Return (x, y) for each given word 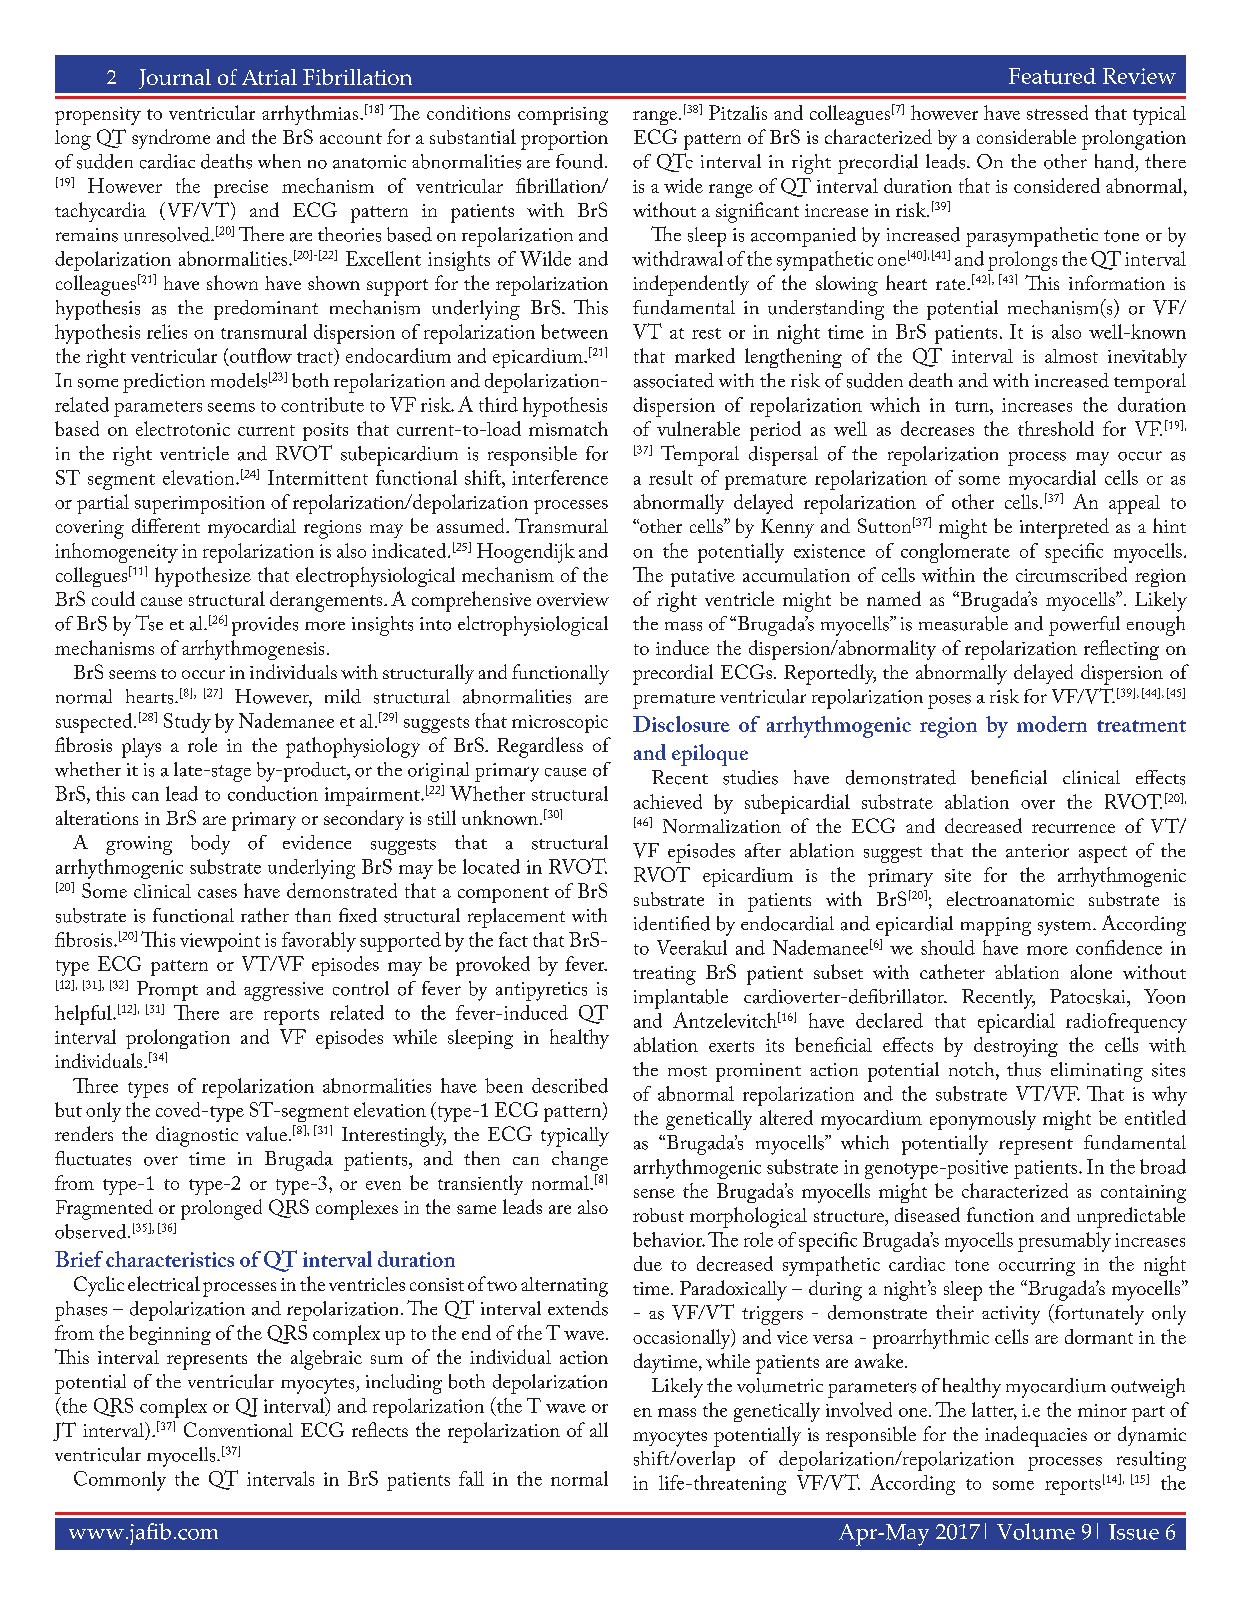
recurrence (1073, 828)
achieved (668, 801)
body (210, 845)
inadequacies (1036, 1436)
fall (471, 1478)
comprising (563, 116)
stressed (1057, 112)
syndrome (171, 139)
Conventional (238, 1429)
